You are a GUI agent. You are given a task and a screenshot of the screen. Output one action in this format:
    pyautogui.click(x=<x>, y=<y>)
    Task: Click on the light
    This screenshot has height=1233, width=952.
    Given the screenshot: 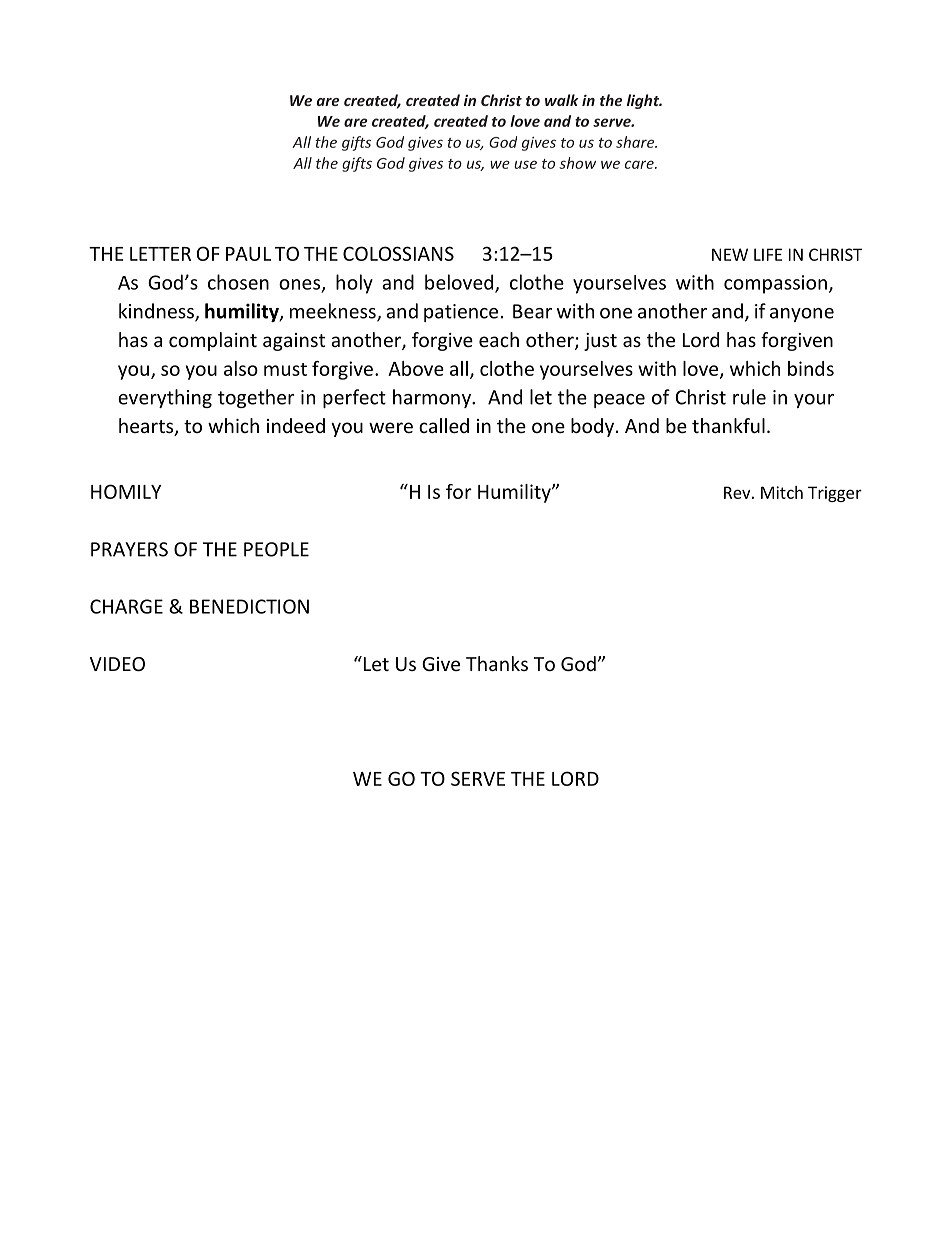 What is the action you would take?
    pyautogui.click(x=644, y=101)
